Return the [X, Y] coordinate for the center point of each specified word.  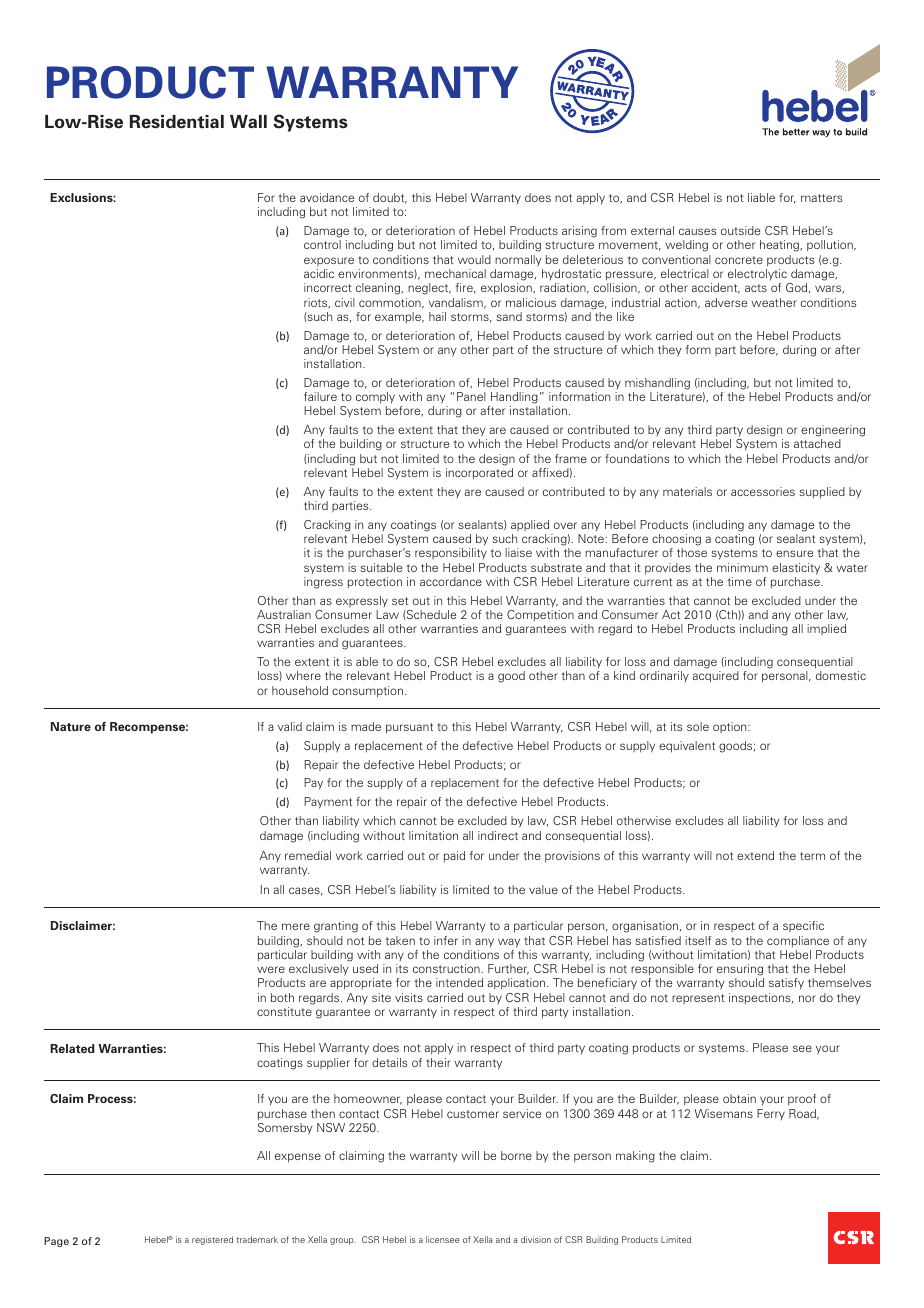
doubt [390, 198]
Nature [71, 726]
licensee [443, 1239]
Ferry [771, 1114]
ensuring [740, 970]
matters [821, 198]
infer [446, 940]
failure [320, 396]
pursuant [409, 728]
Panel [471, 396]
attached [817, 443]
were [271, 969]
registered [212, 1240]
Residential [177, 122]
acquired [715, 677]
